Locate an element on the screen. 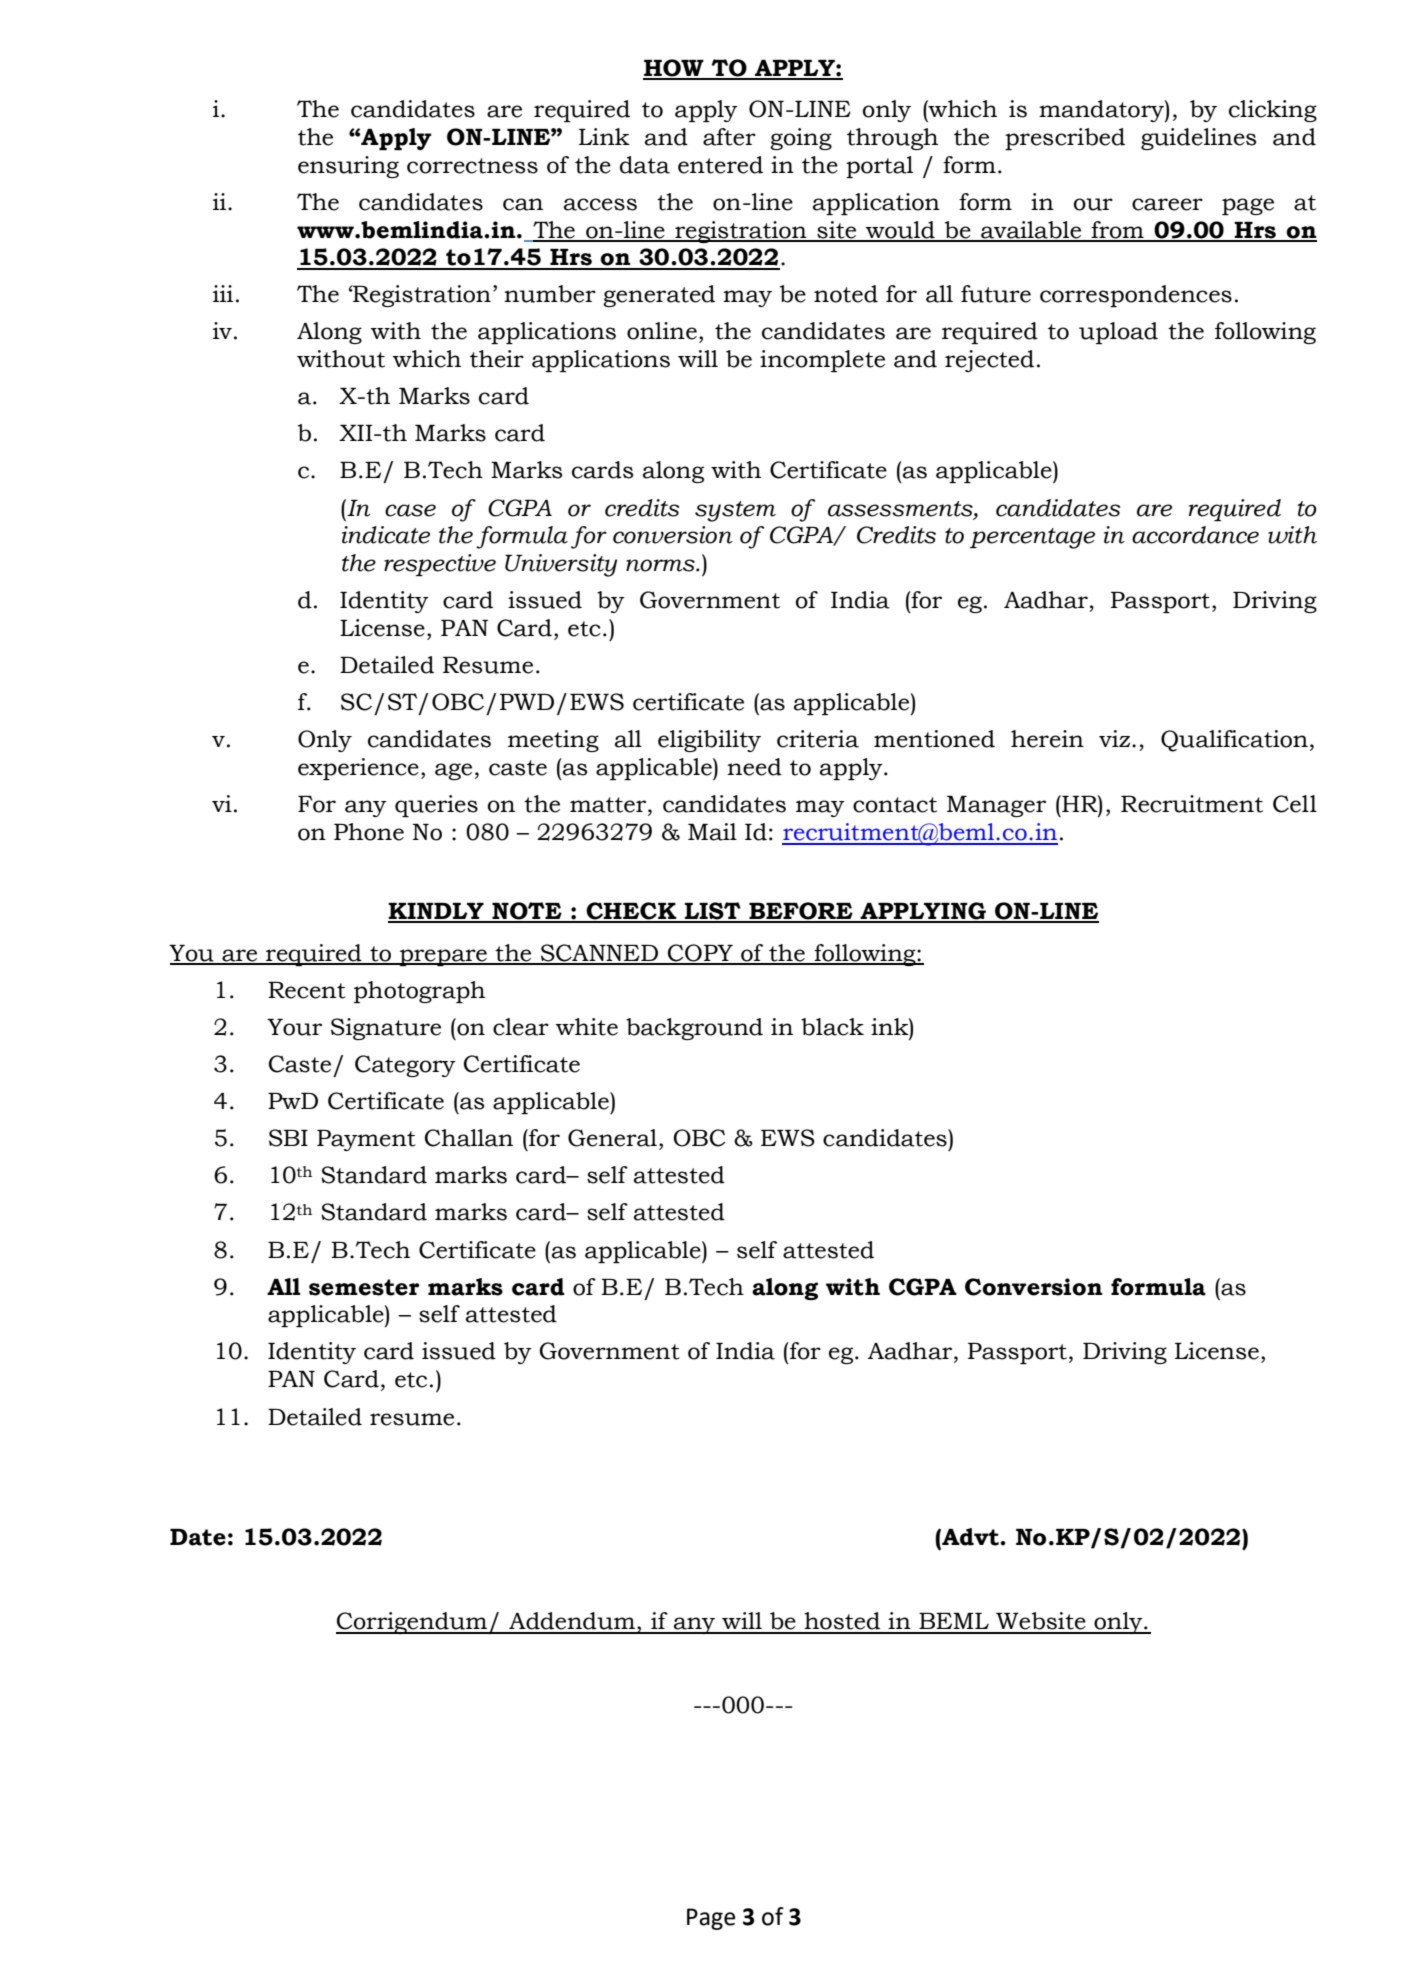 Image resolution: width=1405 pixels, height=1986 pixels. Recent is located at coordinates (307, 990).
